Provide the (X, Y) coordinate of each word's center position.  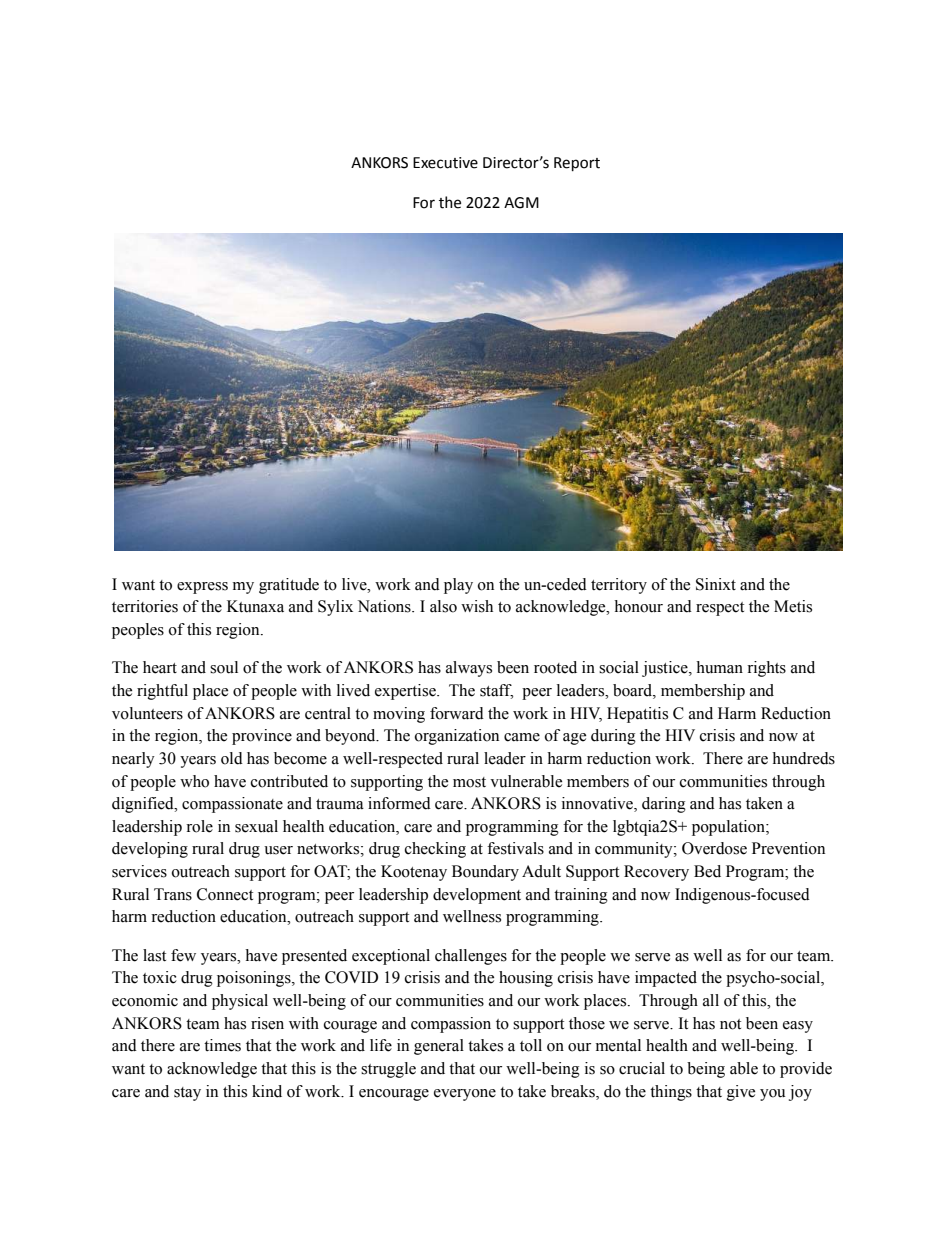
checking (435, 850)
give (741, 1093)
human (719, 667)
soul (224, 667)
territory (619, 586)
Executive (445, 163)
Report (577, 164)
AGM (521, 203)
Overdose (714, 848)
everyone (465, 1095)
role (199, 826)
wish (477, 606)
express (202, 588)
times (222, 1045)
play (458, 586)
